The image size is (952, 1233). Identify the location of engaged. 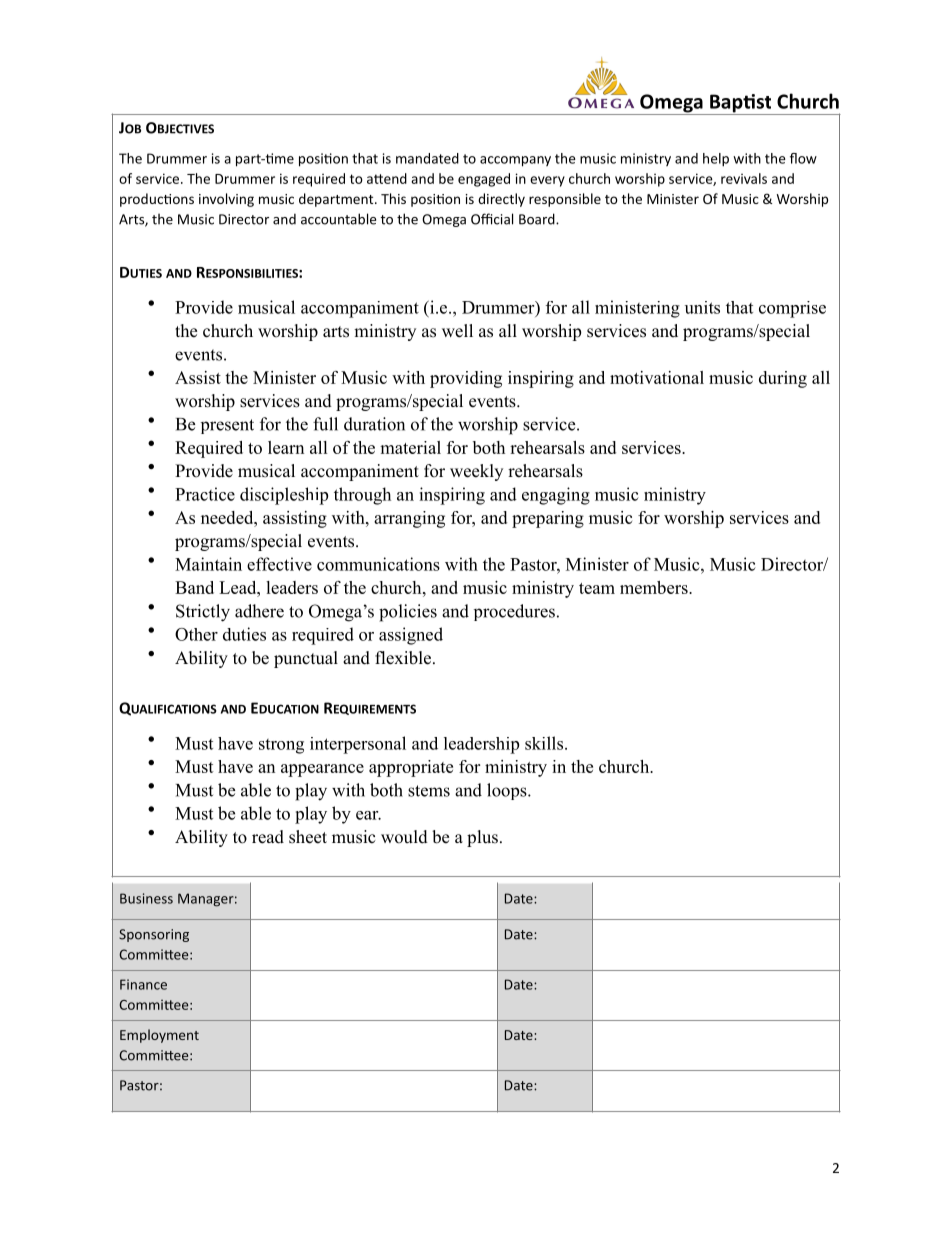
(484, 180).
